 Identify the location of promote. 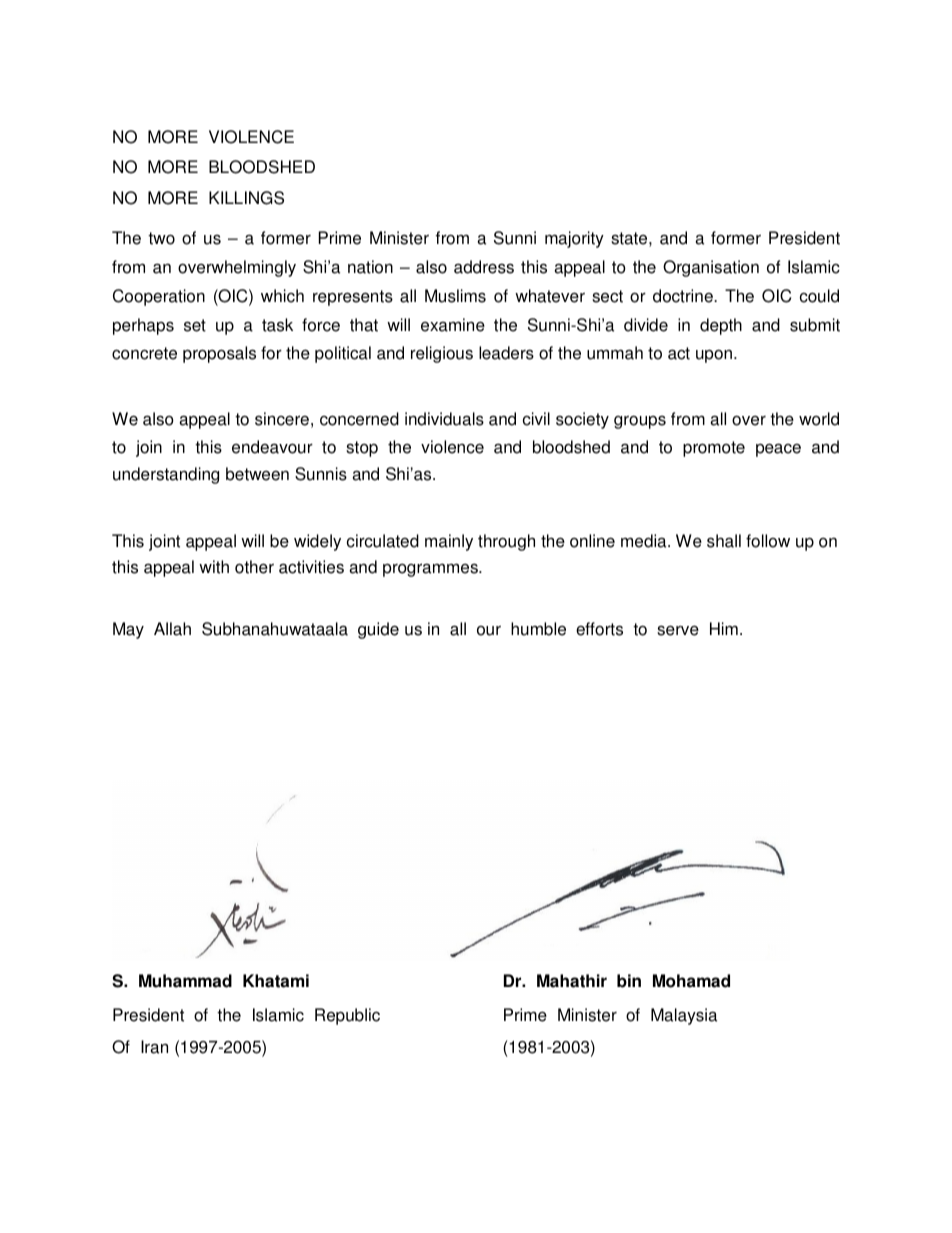
(714, 449).
